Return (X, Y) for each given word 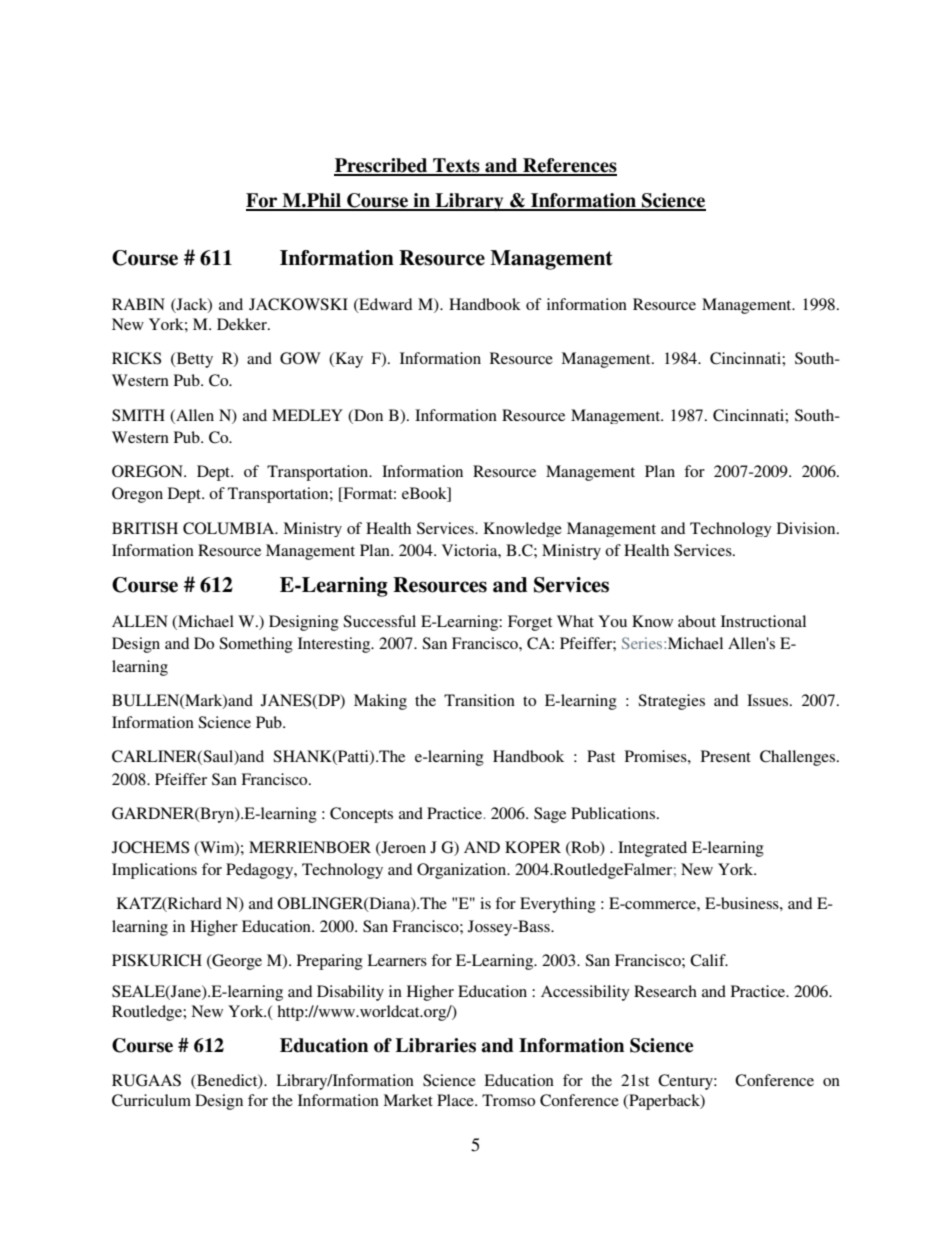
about (697, 621)
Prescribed (382, 166)
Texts (456, 166)
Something (256, 645)
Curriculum (151, 1100)
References (569, 166)
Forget (530, 623)
